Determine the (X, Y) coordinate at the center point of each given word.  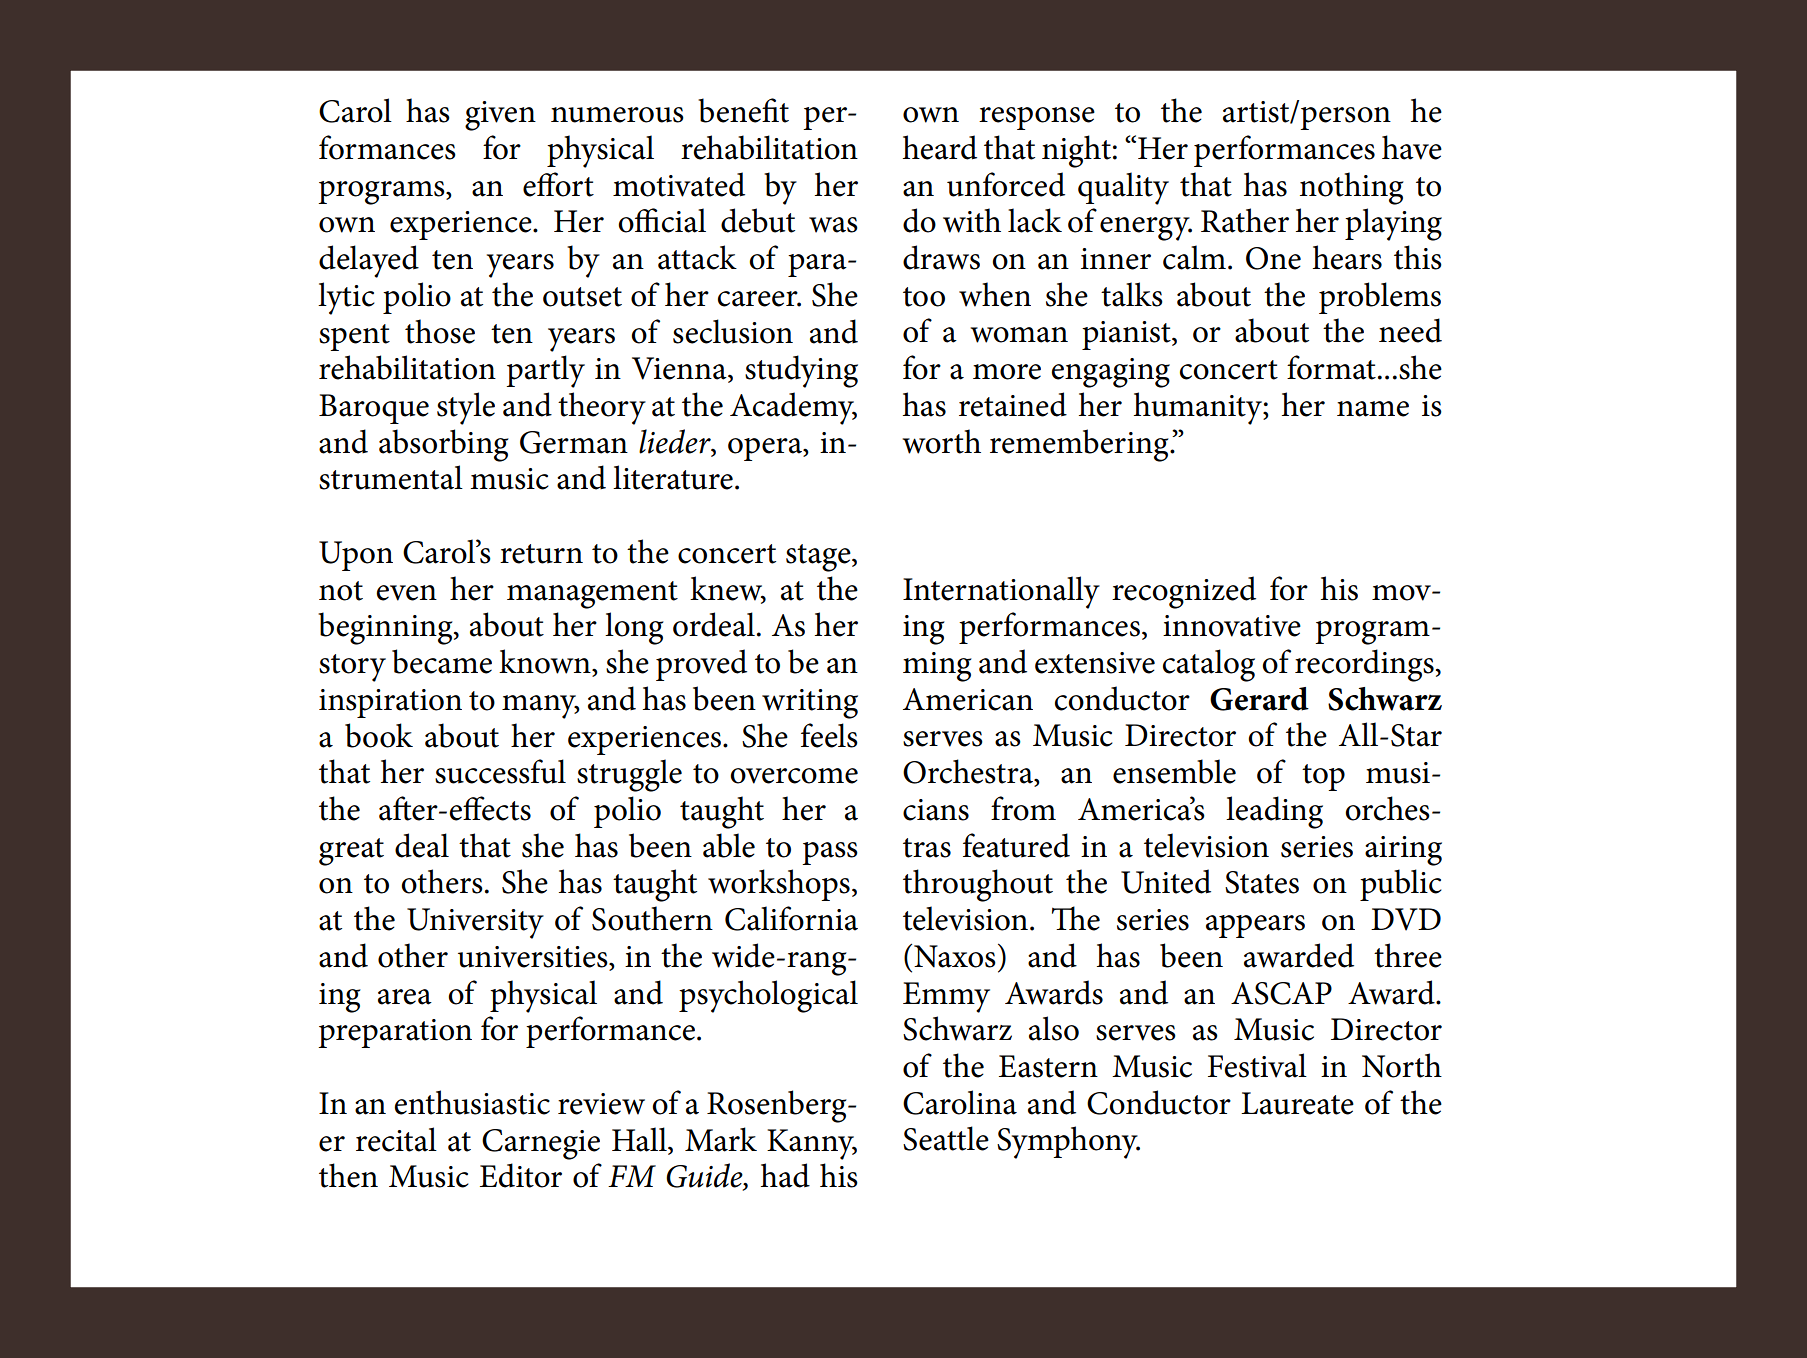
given (500, 116)
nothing (1352, 188)
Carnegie (541, 1144)
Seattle (946, 1138)
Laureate (1297, 1103)
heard (940, 147)
